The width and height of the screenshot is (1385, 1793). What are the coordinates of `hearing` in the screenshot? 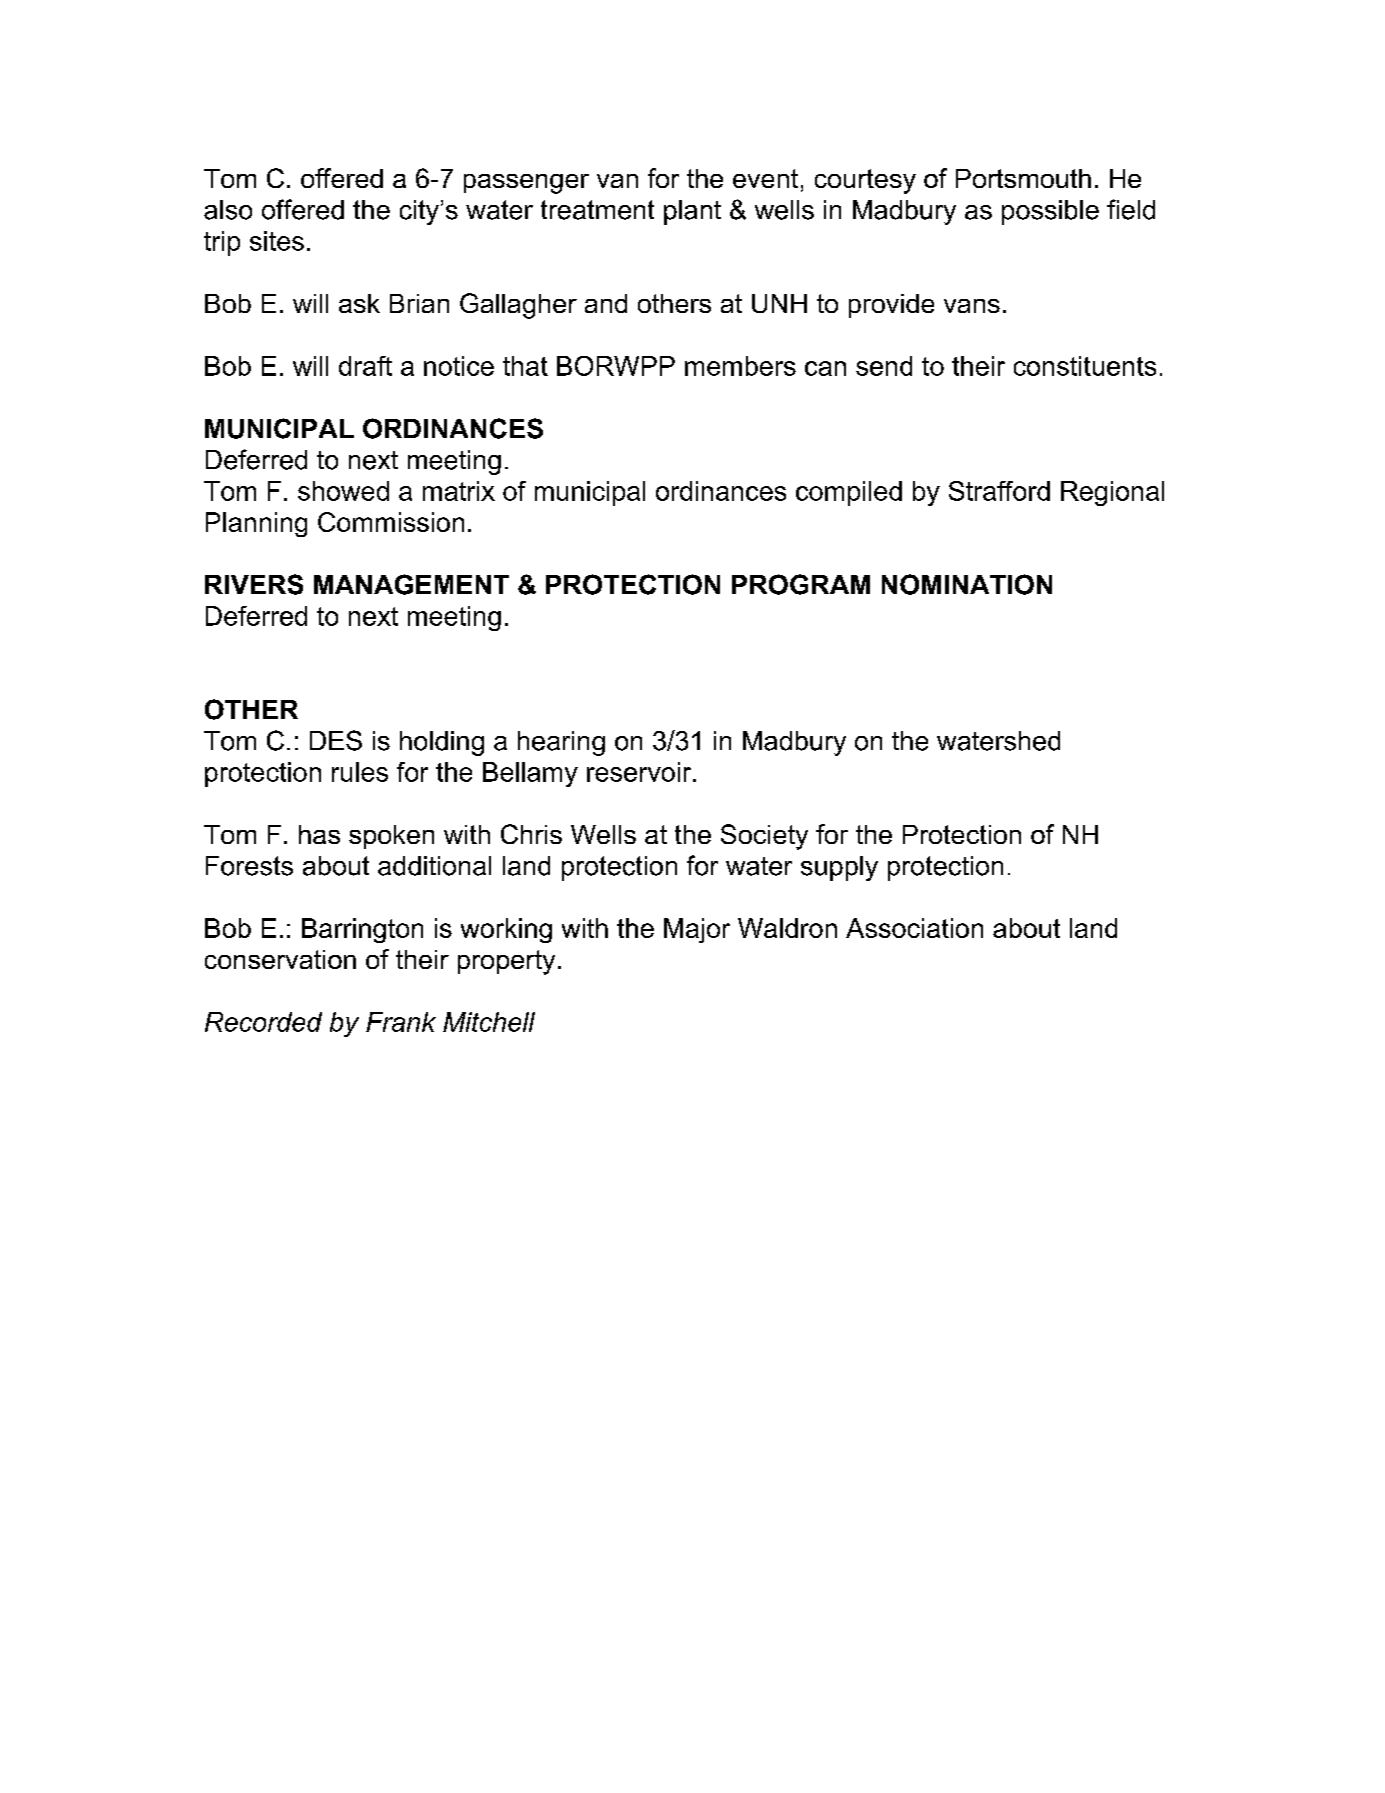 It's located at (561, 743).
